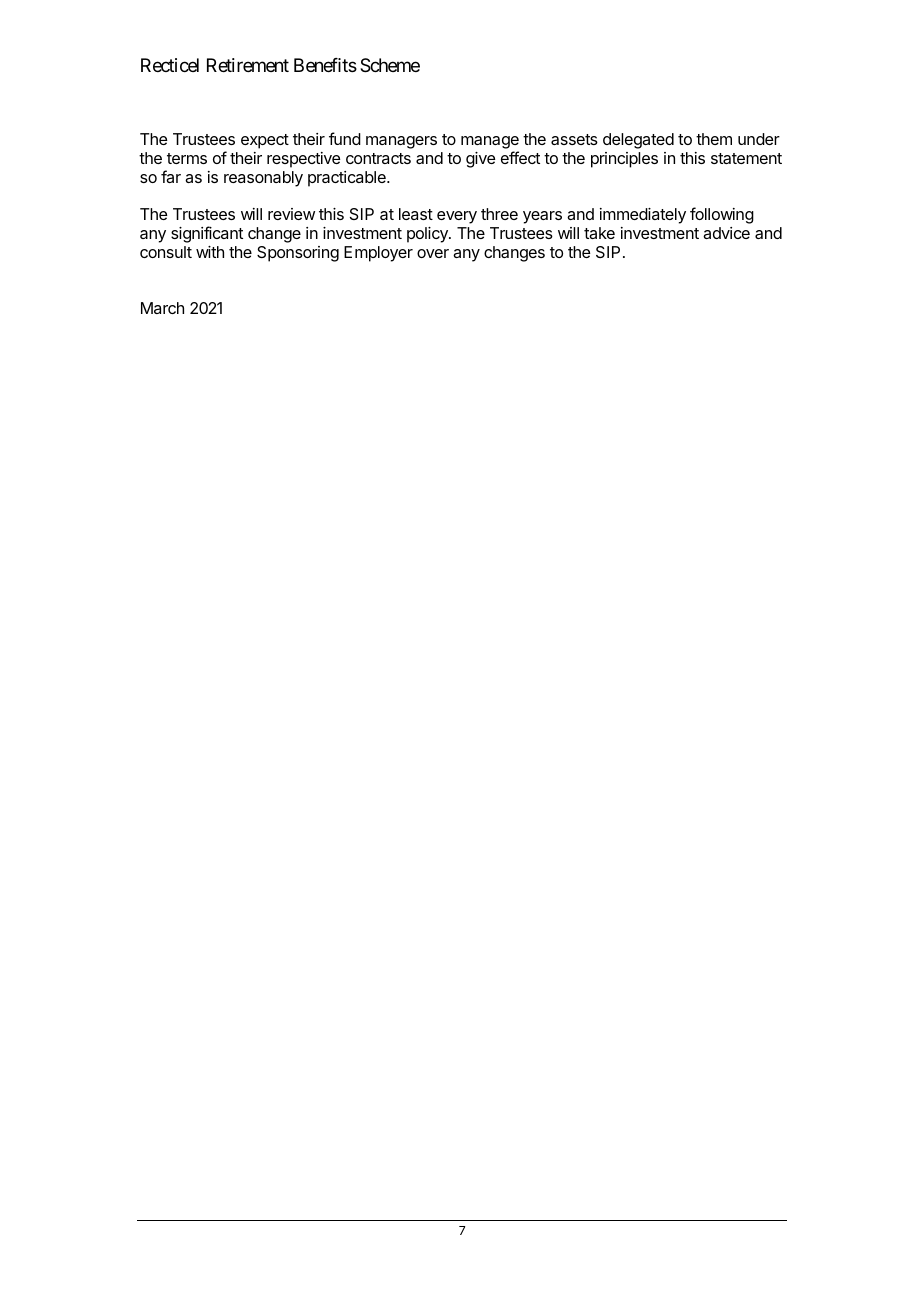 Image resolution: width=924 pixels, height=1308 pixels. Describe the element at coordinates (726, 233) in the document. I see `advice` at that location.
